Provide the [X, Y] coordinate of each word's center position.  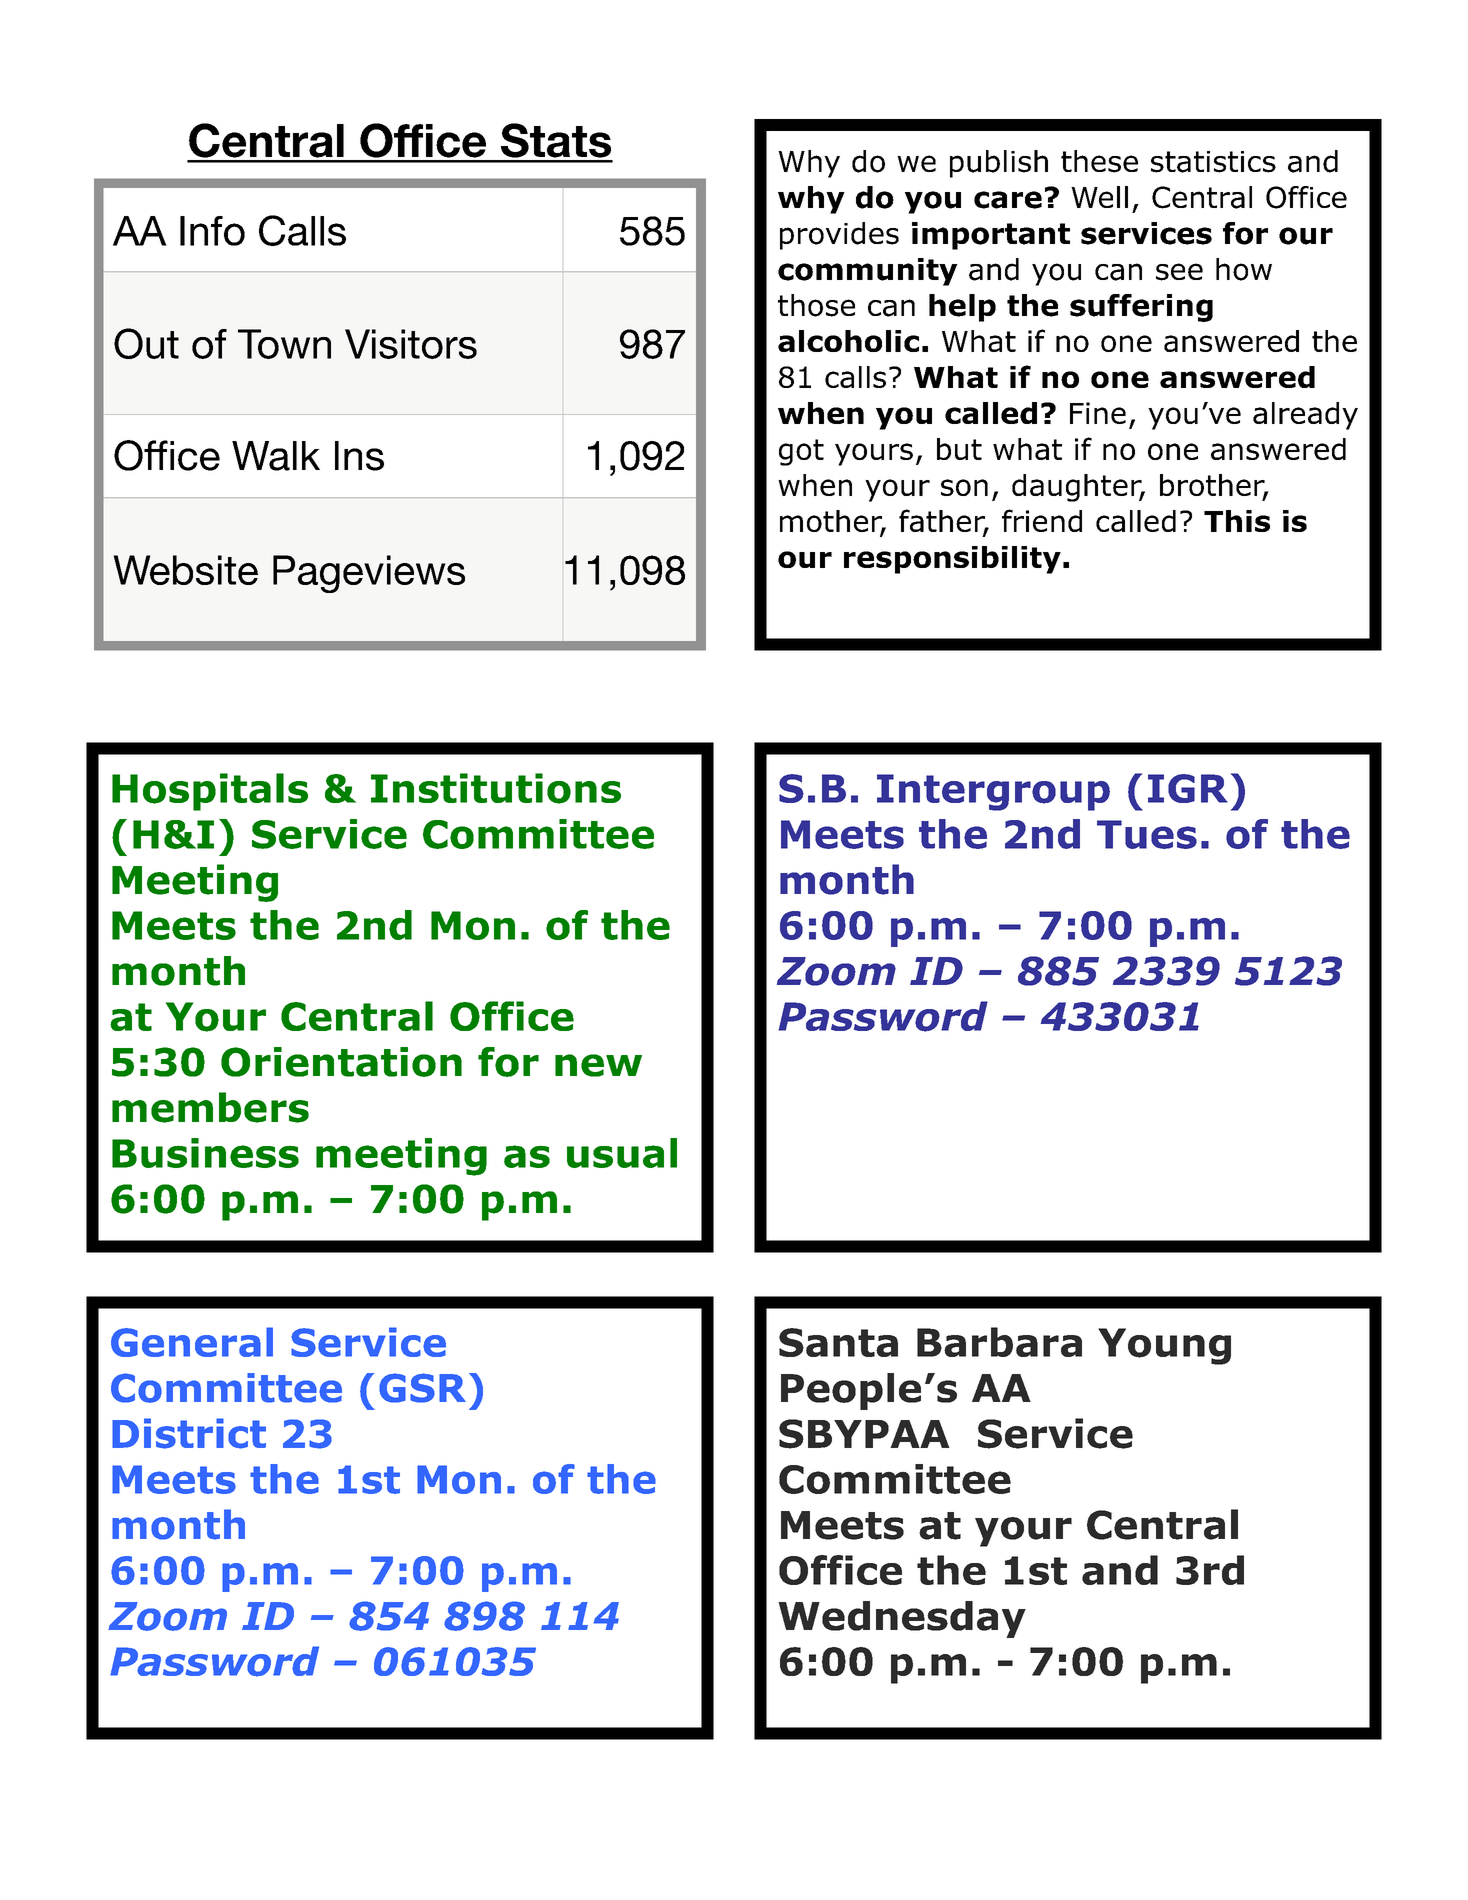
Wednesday [902, 1619]
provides [839, 236]
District [189, 1433]
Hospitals [210, 792]
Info [212, 231]
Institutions [496, 788]
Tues [1147, 834]
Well [1099, 197]
